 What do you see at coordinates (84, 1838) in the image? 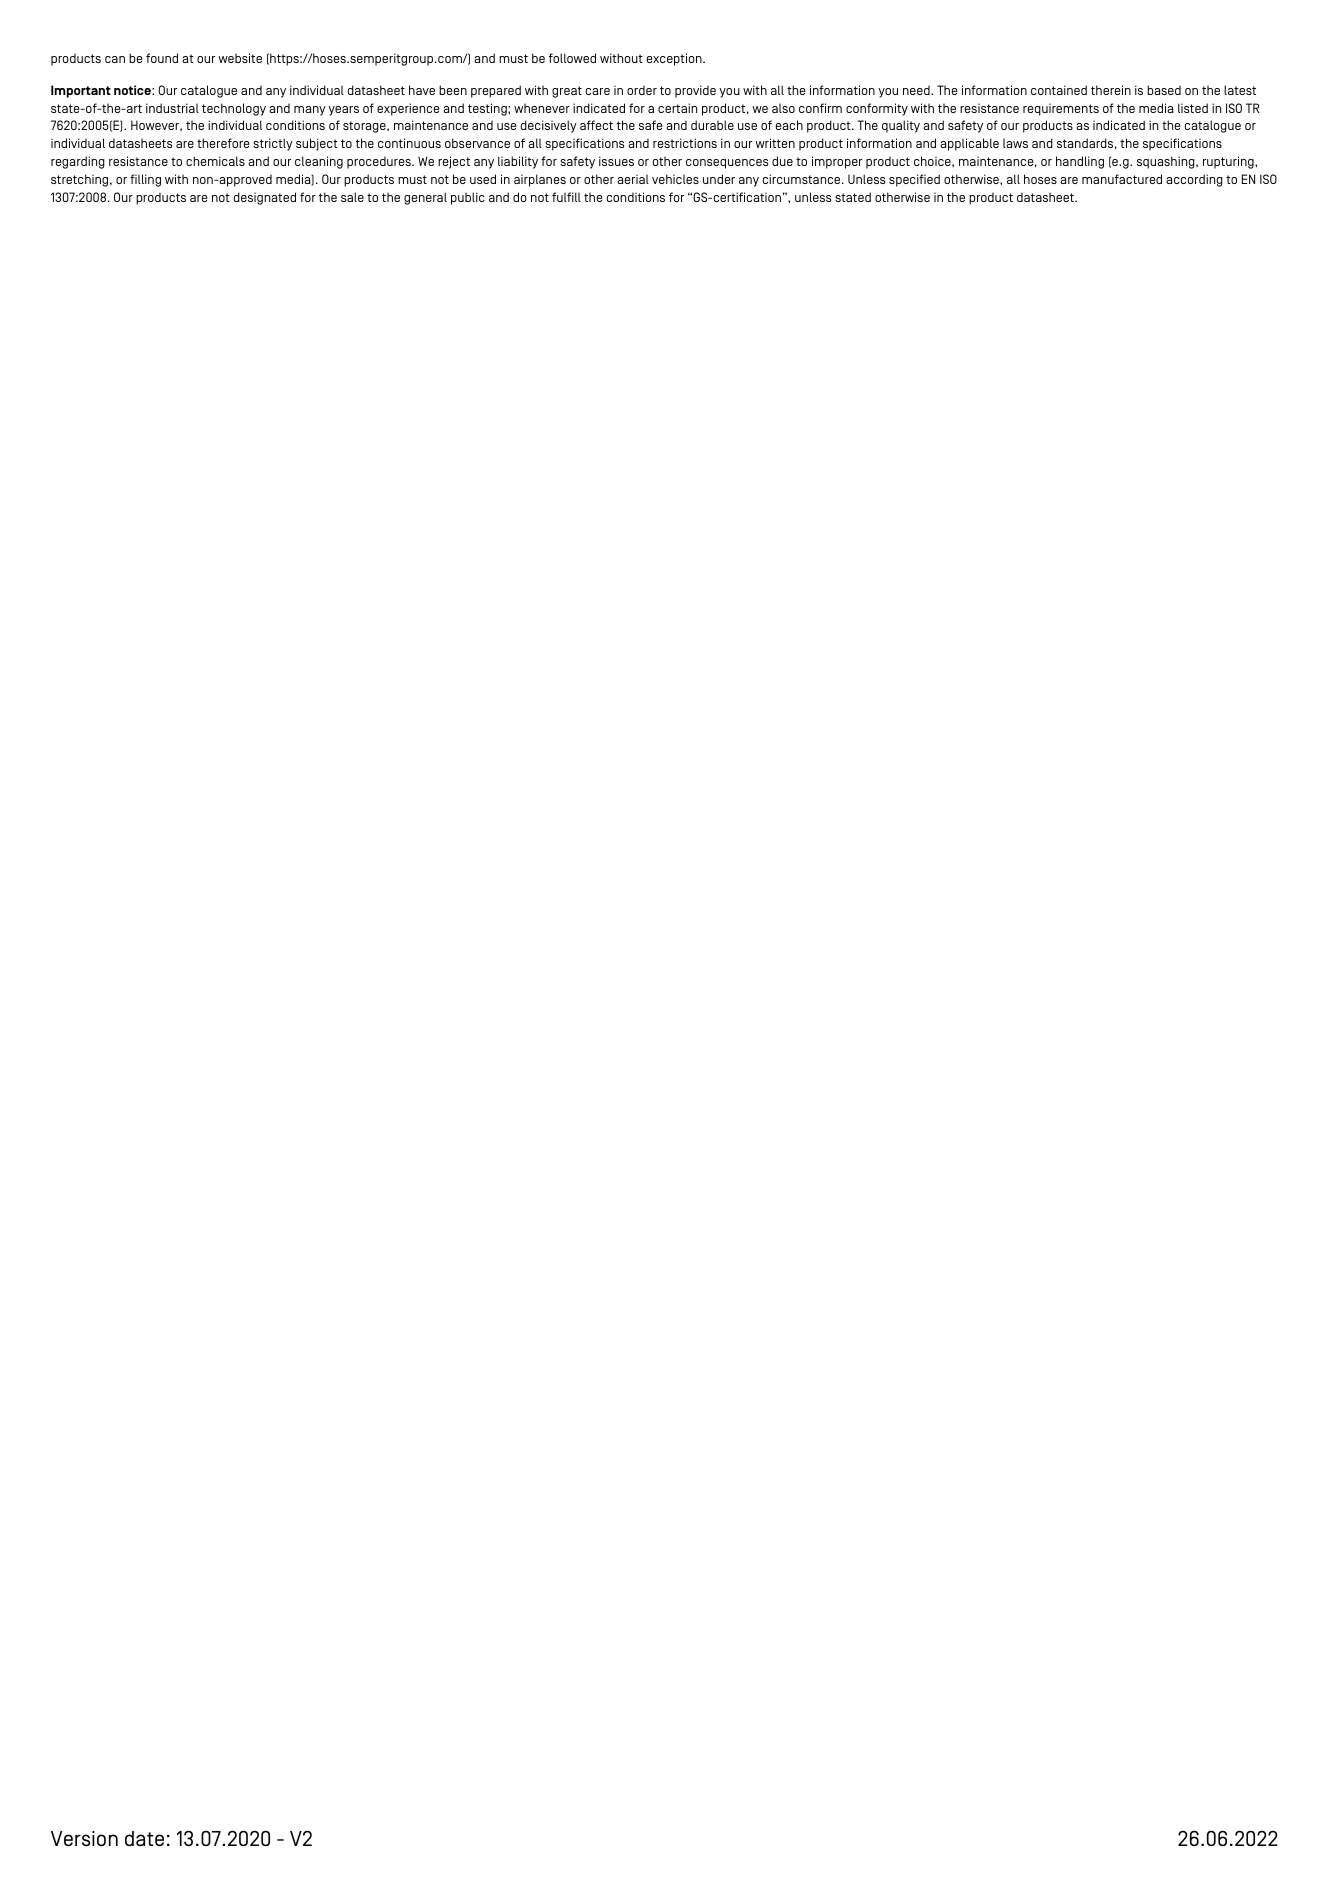
I see `Version` at bounding box center [84, 1838].
